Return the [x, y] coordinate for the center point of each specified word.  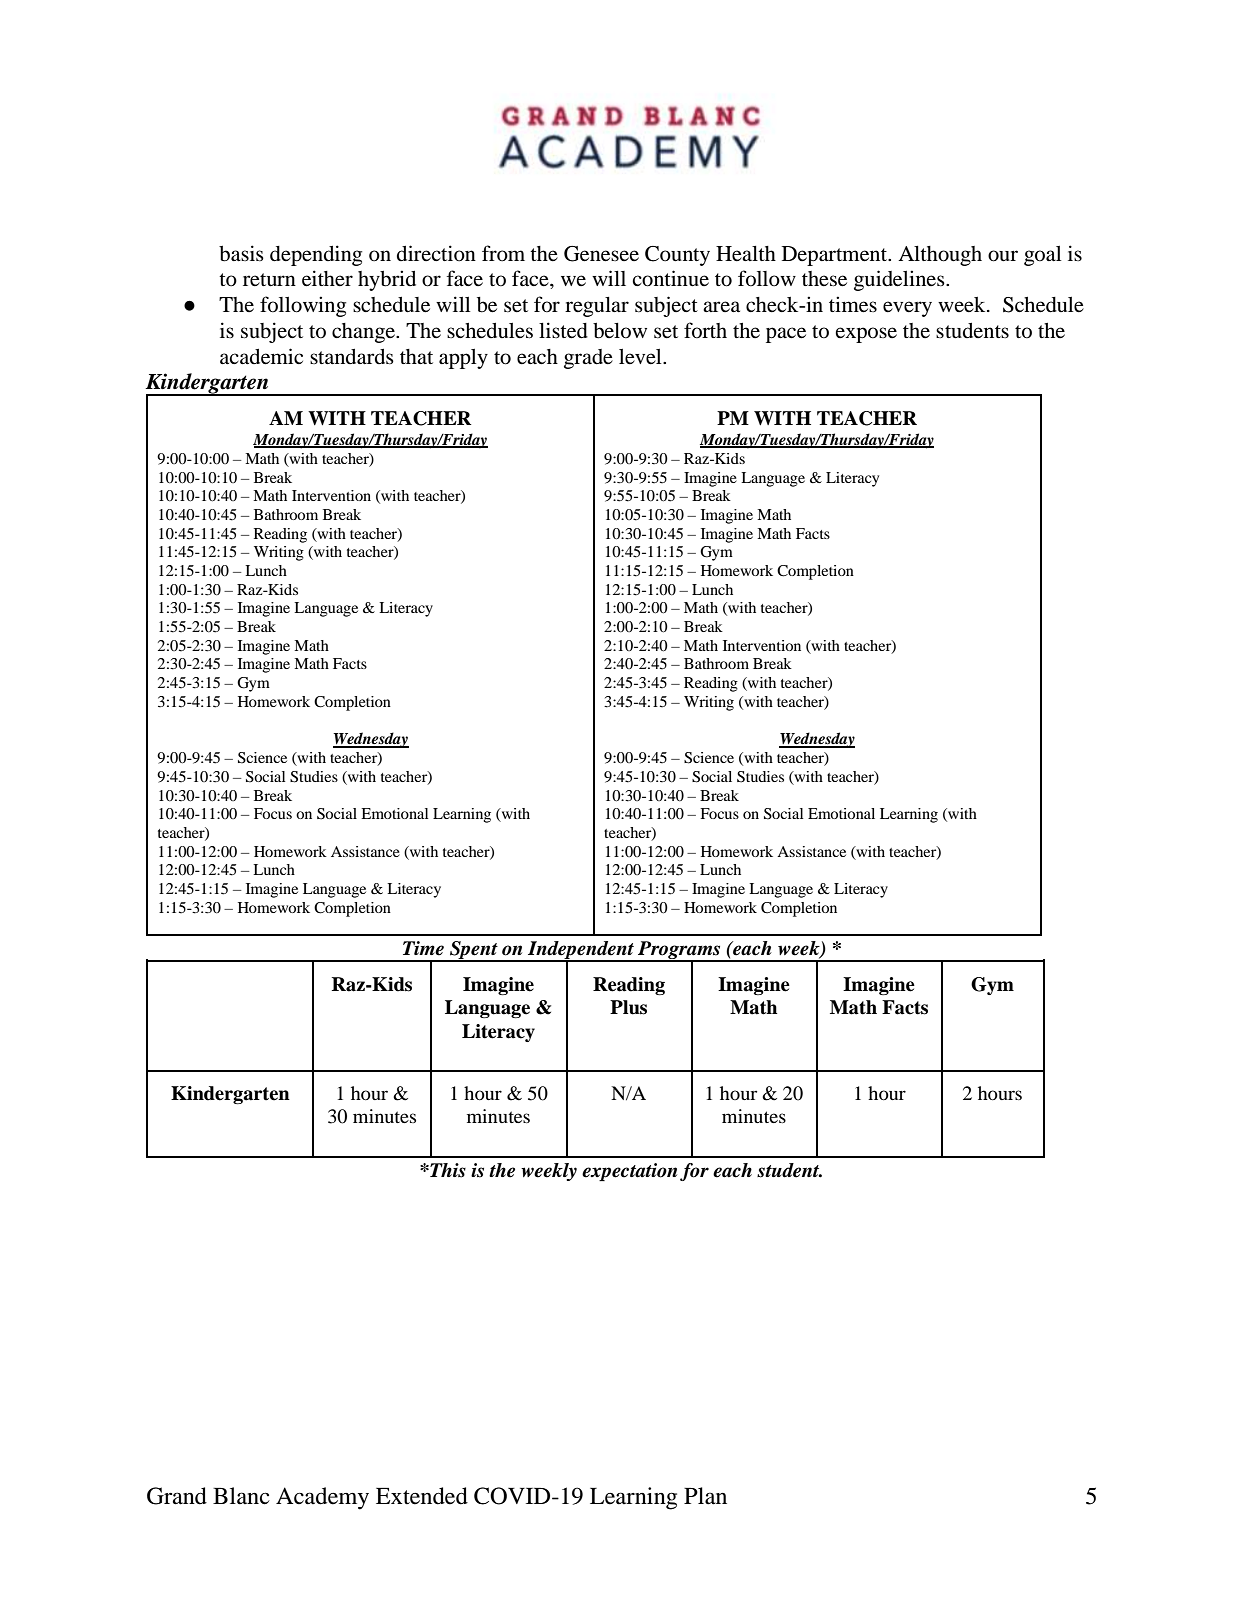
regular [597, 307]
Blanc [241, 1496]
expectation [629, 1172]
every [907, 309]
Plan [705, 1496]
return [269, 280]
